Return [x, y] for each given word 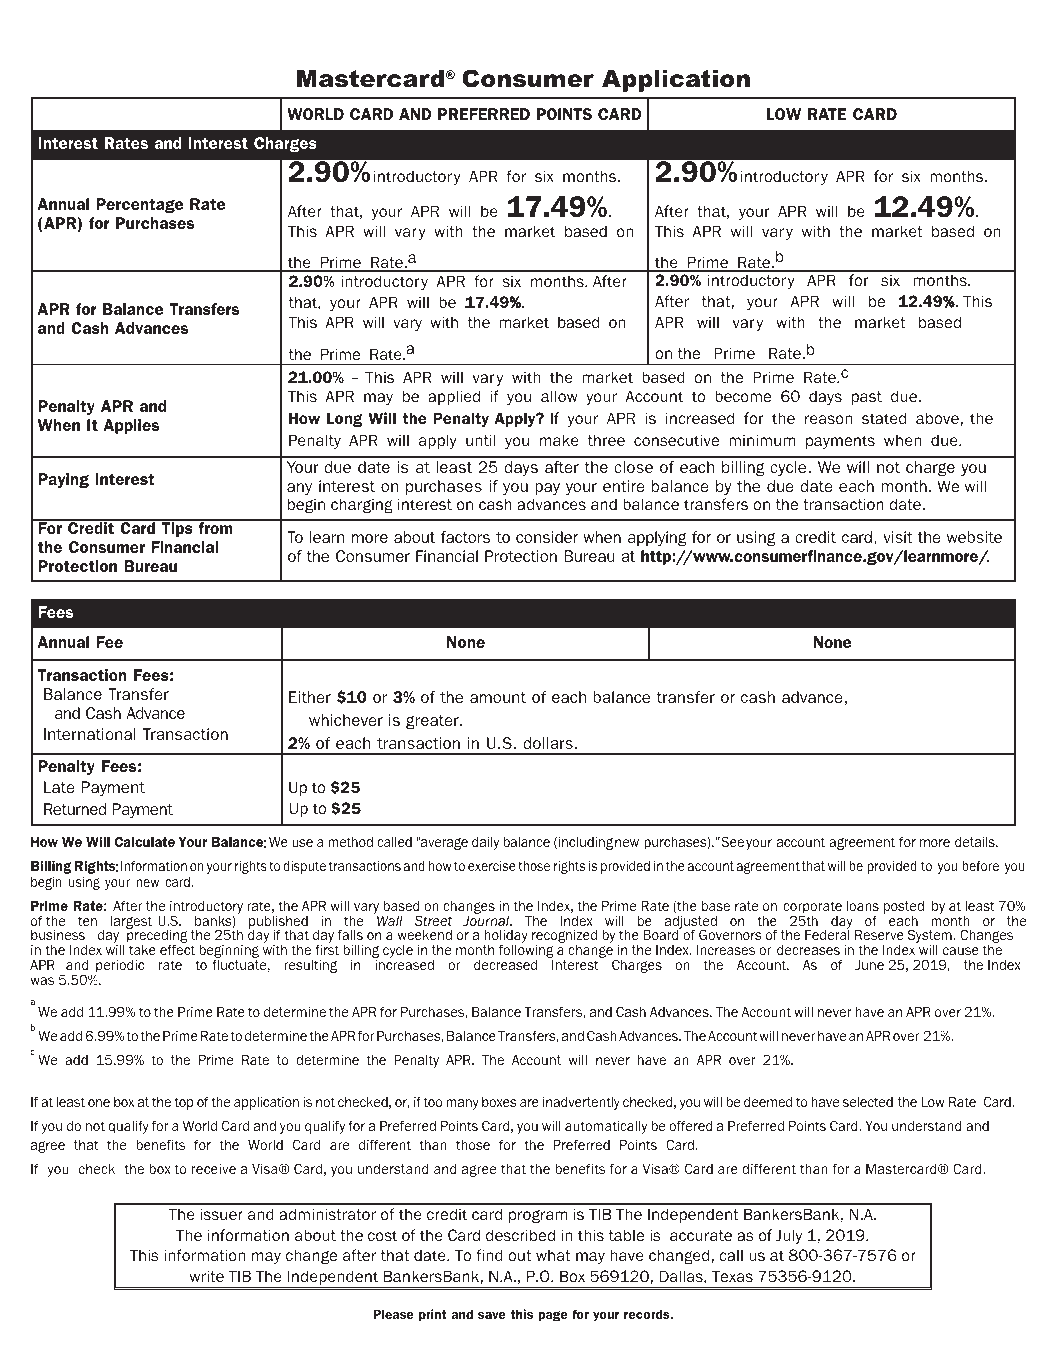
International [90, 734]
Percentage [139, 205]
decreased [505, 964]
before [980, 865]
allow [559, 396]
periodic [119, 968]
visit [898, 537]
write [207, 1276]
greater [433, 722]
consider [547, 537]
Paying [63, 480]
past [867, 398]
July [788, 1236]
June [869, 965]
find [489, 1255]
